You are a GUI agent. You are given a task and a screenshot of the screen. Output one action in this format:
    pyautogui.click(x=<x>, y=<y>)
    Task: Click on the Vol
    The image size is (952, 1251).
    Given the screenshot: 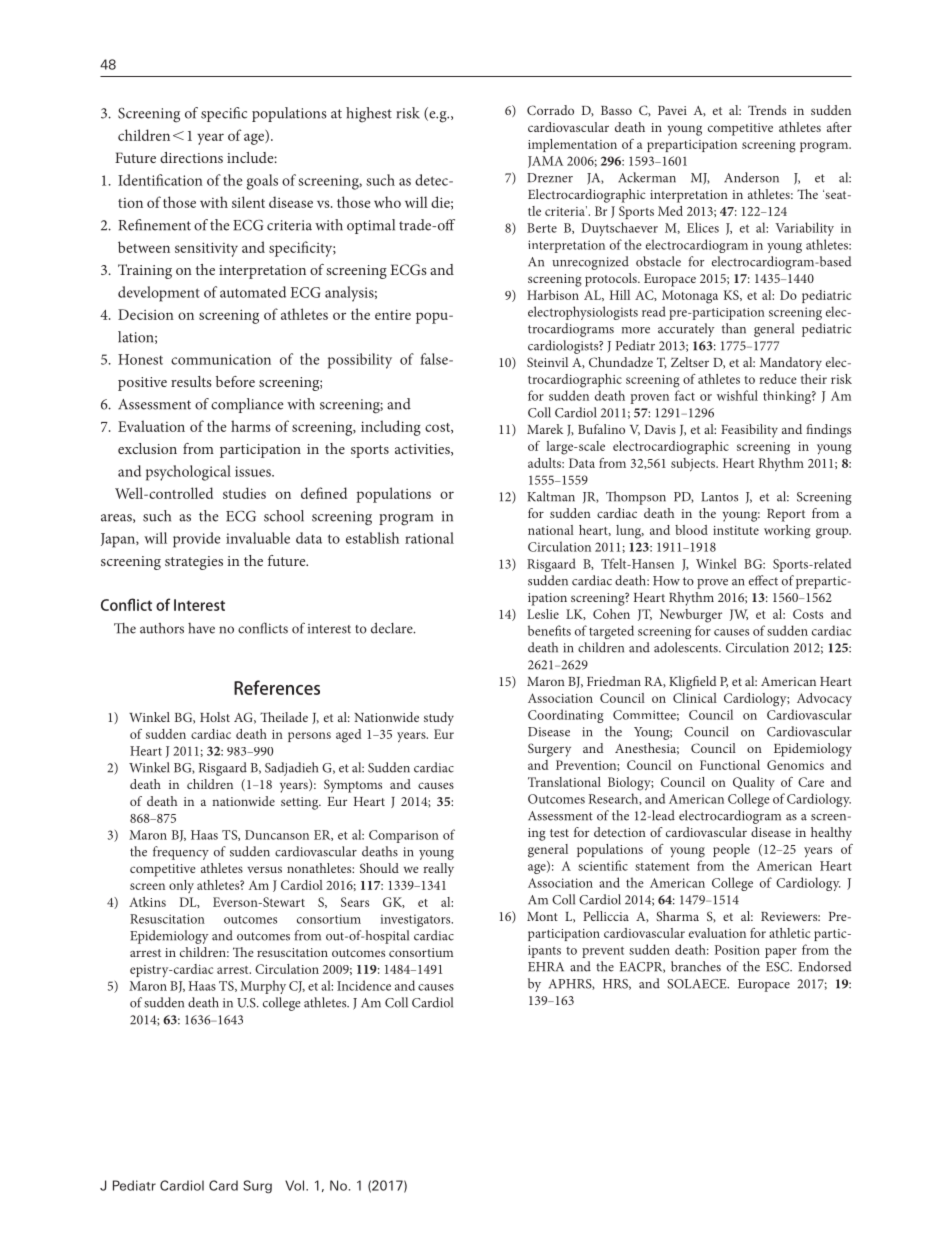 What is the action you would take?
    pyautogui.click(x=296, y=1185)
